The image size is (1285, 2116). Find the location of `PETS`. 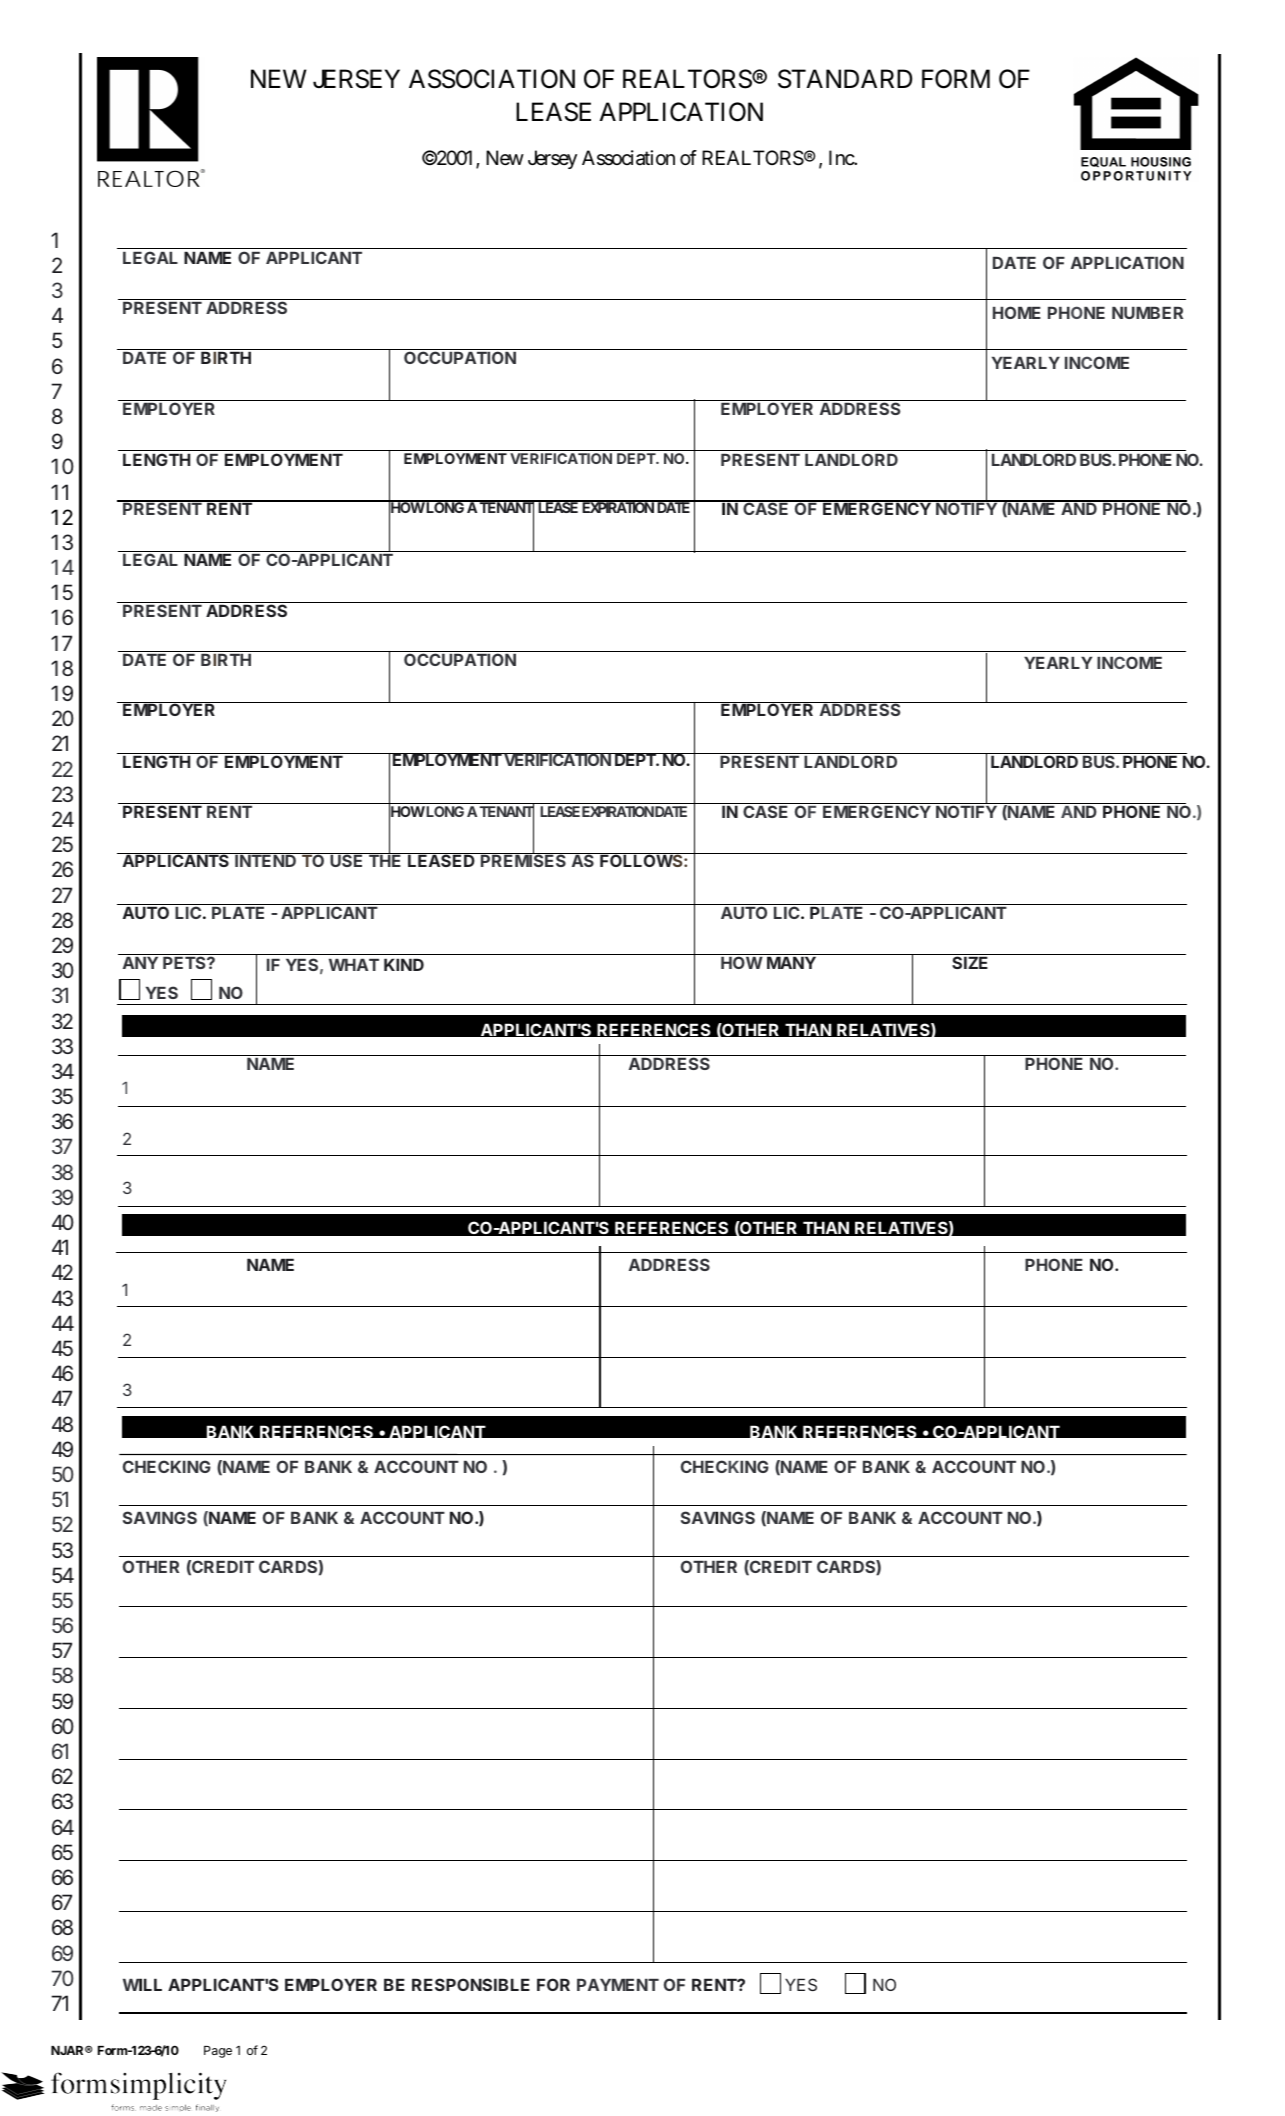

PETS is located at coordinates (185, 962).
